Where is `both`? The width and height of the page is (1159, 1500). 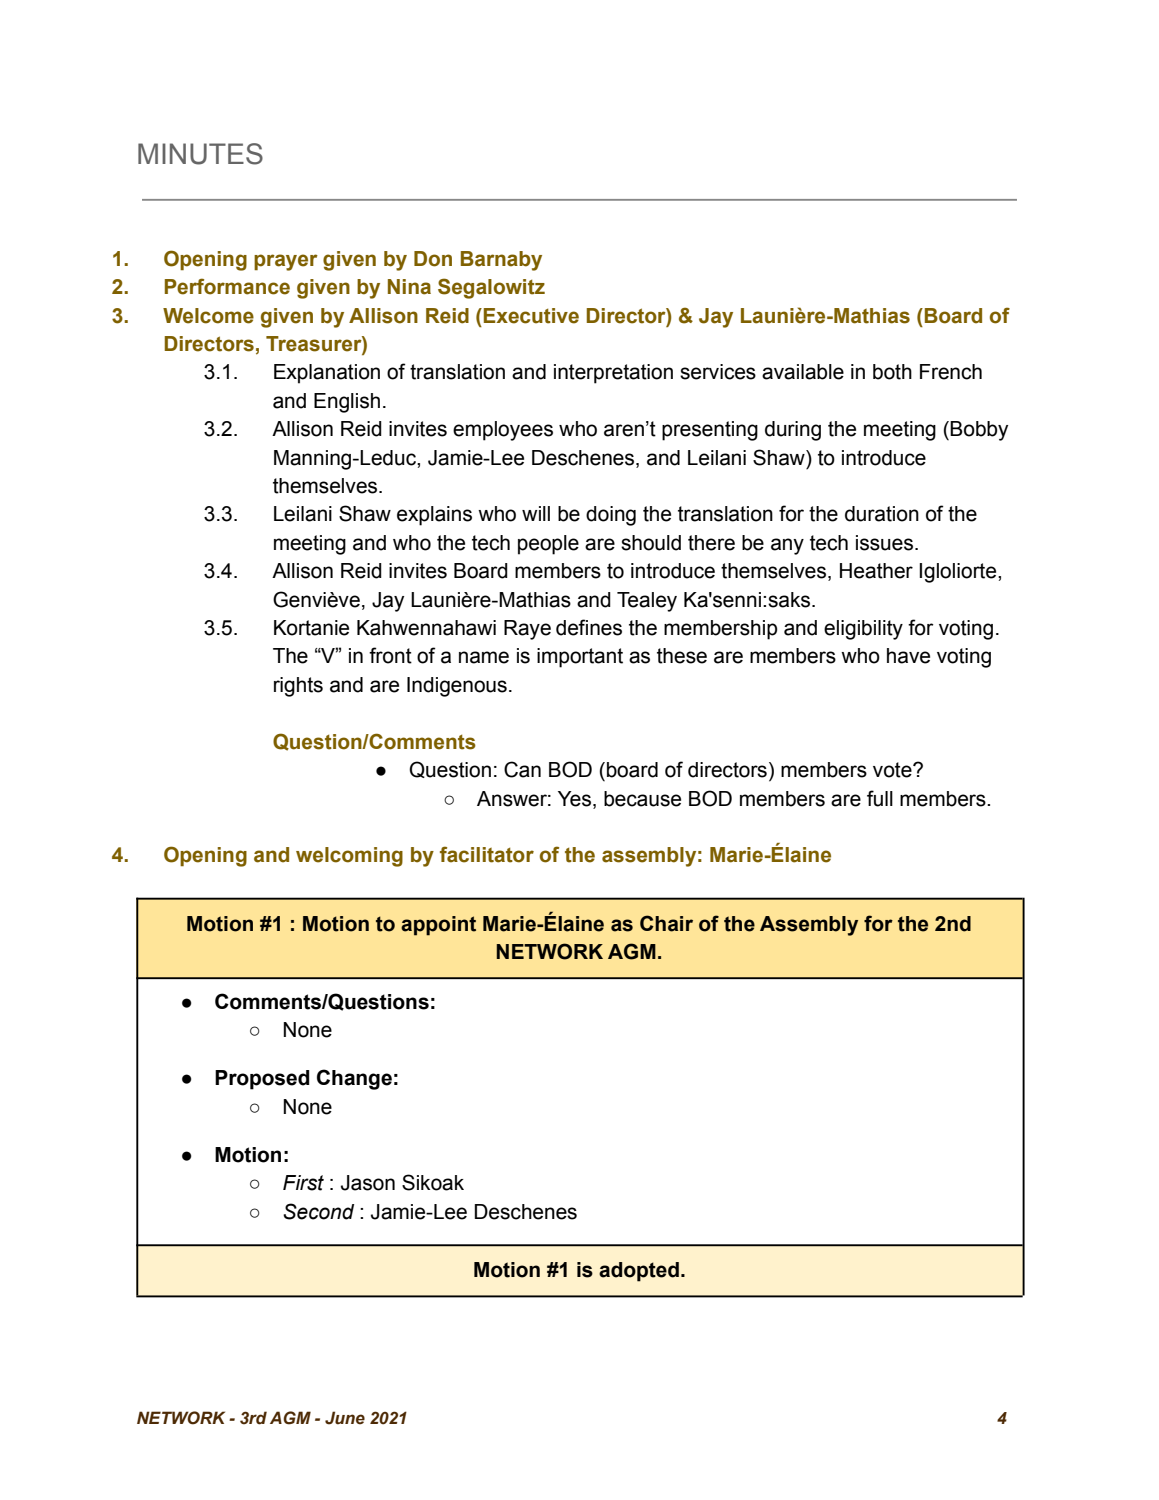
both is located at coordinates (892, 372).
